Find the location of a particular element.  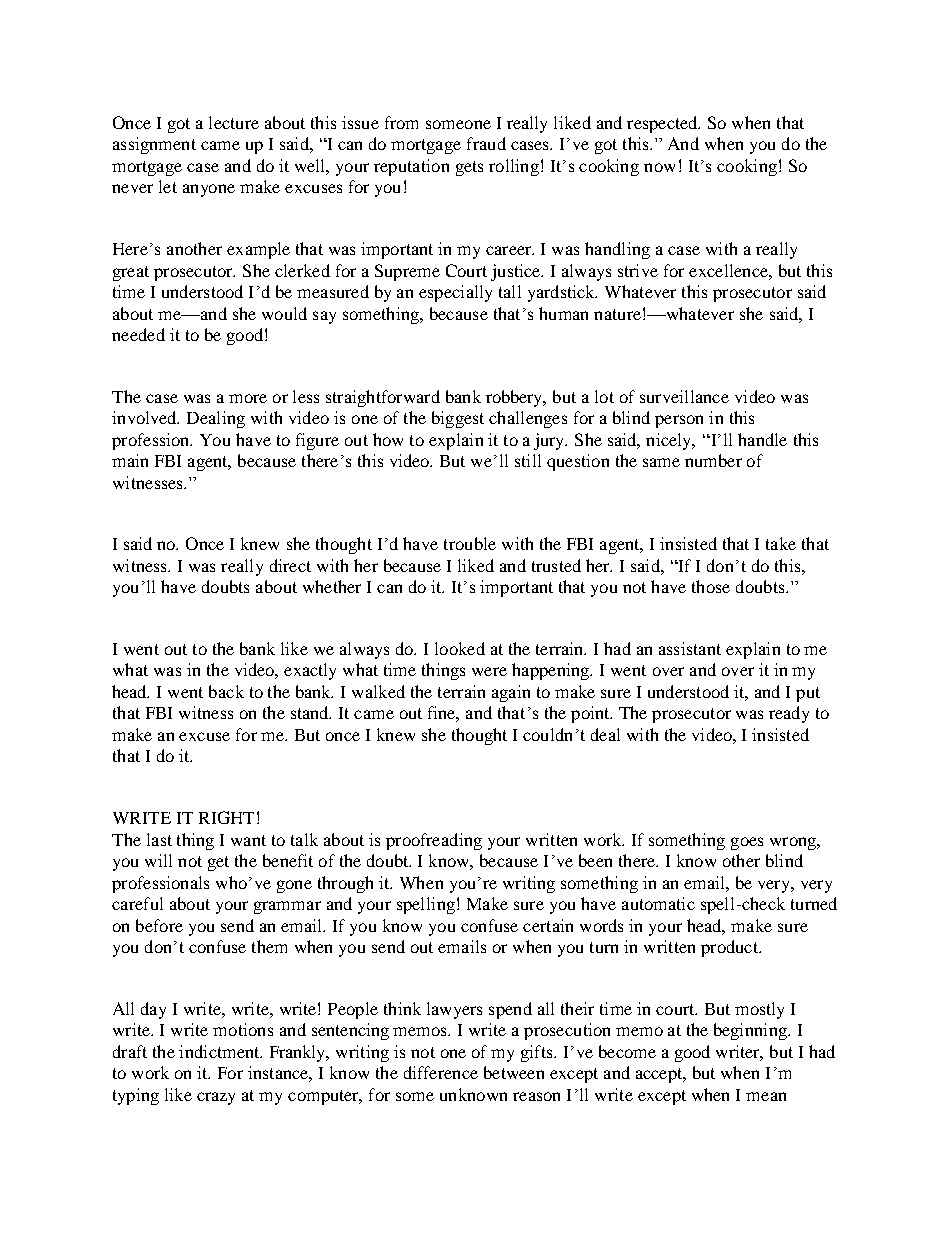

indictment is located at coordinates (220, 1051).
